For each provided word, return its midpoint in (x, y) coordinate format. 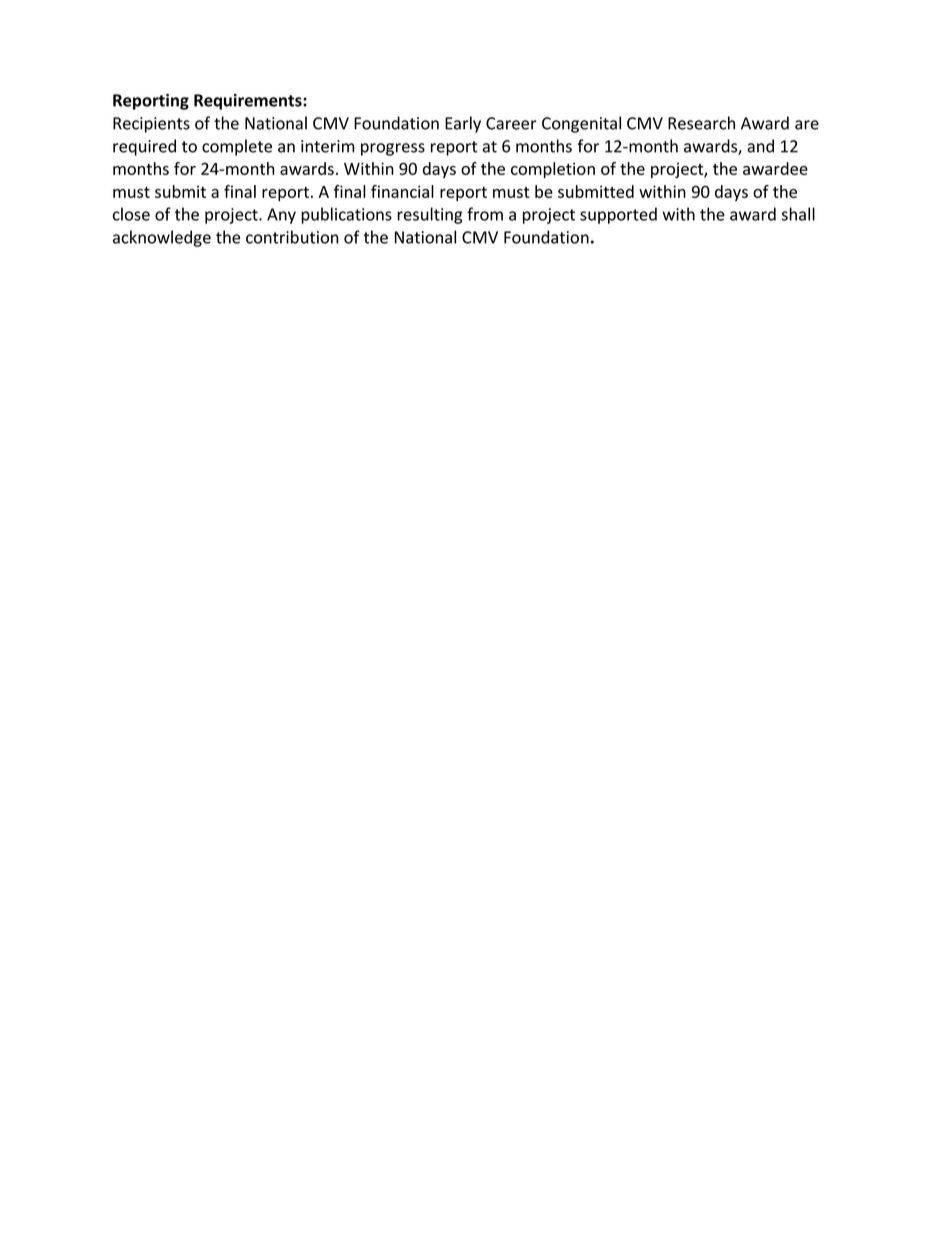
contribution (292, 237)
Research (701, 123)
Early (463, 124)
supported (618, 215)
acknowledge (162, 238)
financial (402, 191)
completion (553, 170)
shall (798, 214)
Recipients (151, 125)
